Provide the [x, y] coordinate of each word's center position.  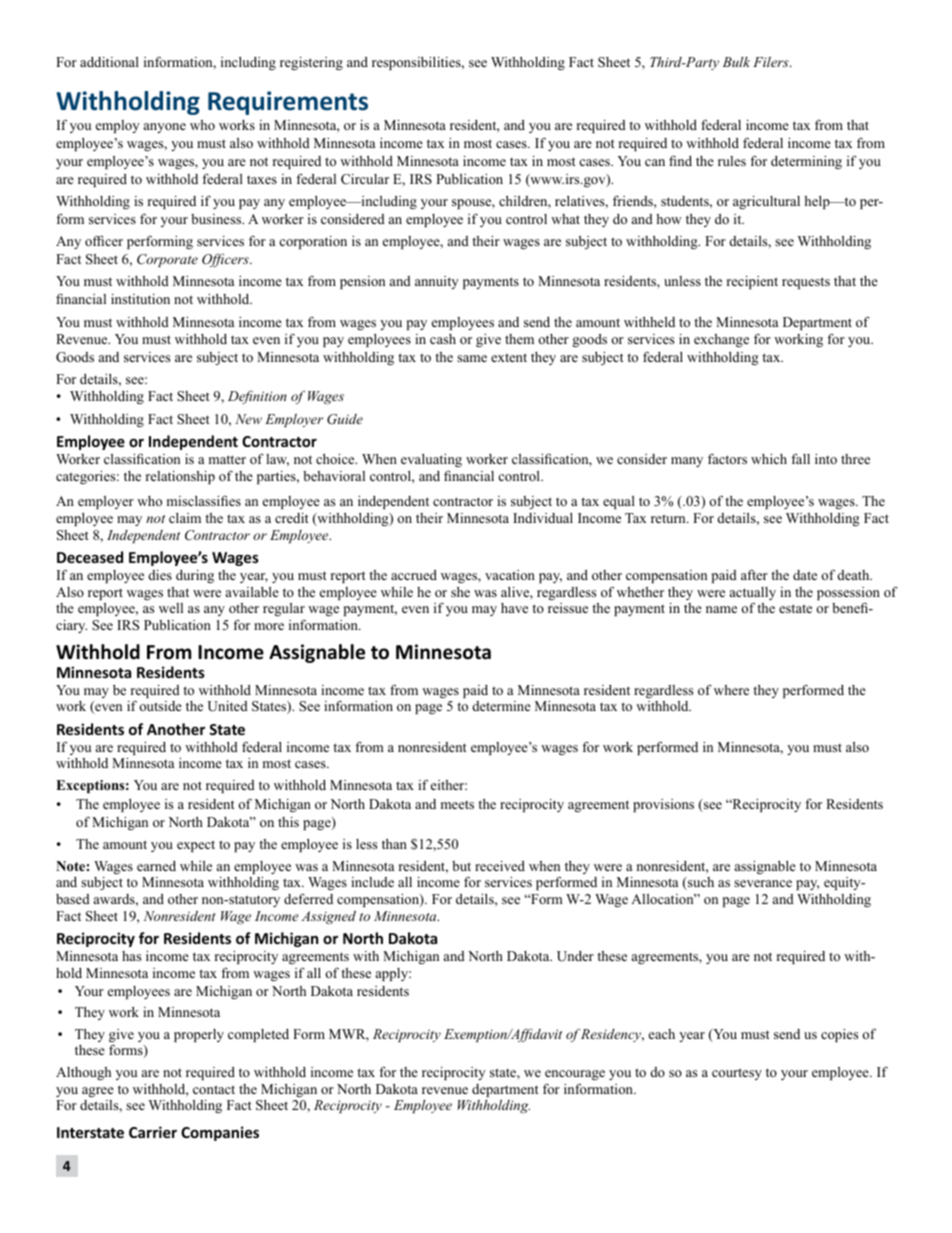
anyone [165, 128]
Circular [365, 179]
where [731, 690]
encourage [575, 1075]
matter [227, 459]
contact [214, 1089]
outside [160, 706]
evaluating [431, 460]
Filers [772, 62]
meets [457, 804]
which [769, 459]
